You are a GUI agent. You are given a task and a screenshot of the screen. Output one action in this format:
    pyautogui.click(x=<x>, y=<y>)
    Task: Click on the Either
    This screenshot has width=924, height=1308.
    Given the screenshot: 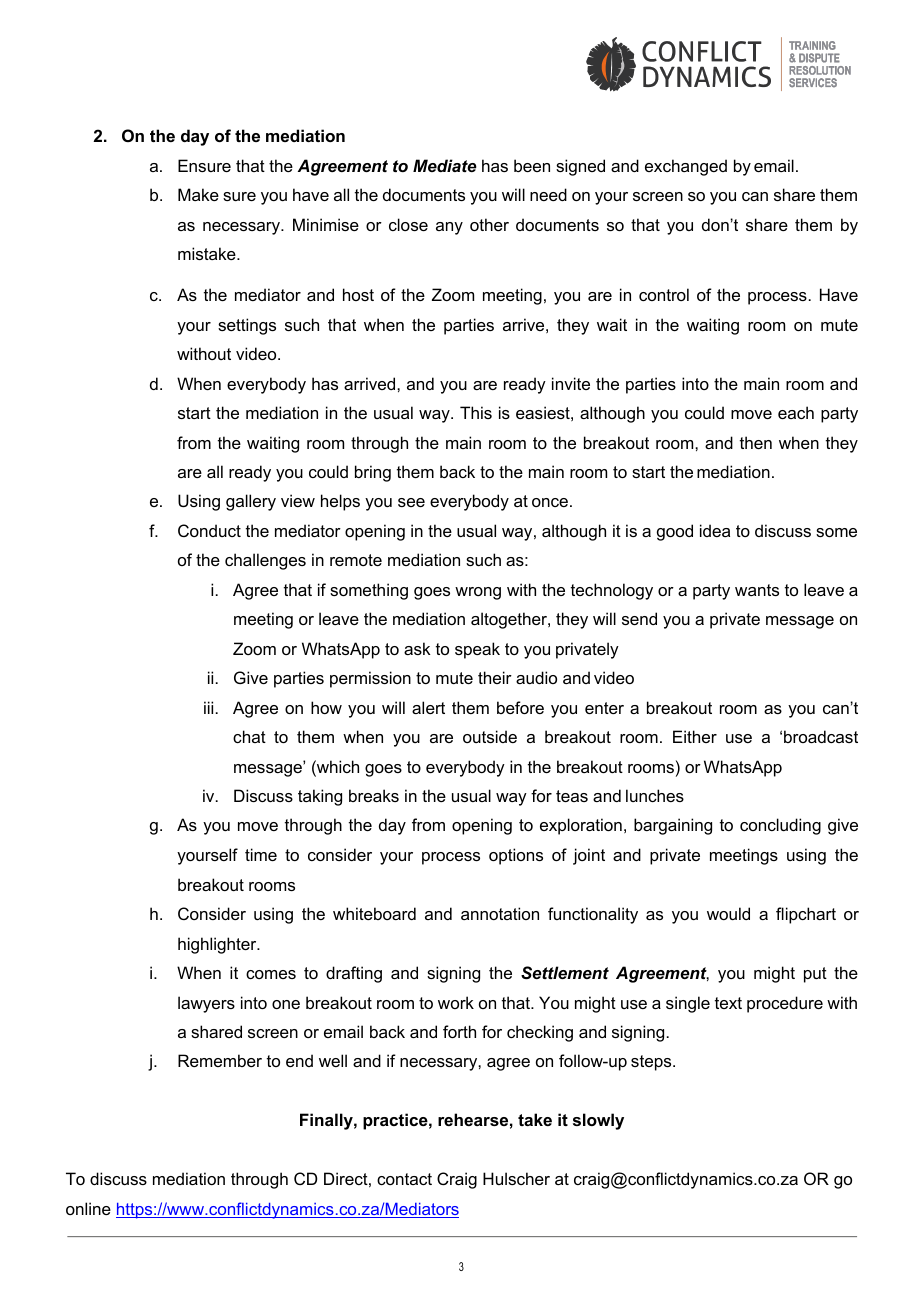 What is the action you would take?
    pyautogui.click(x=695, y=736)
